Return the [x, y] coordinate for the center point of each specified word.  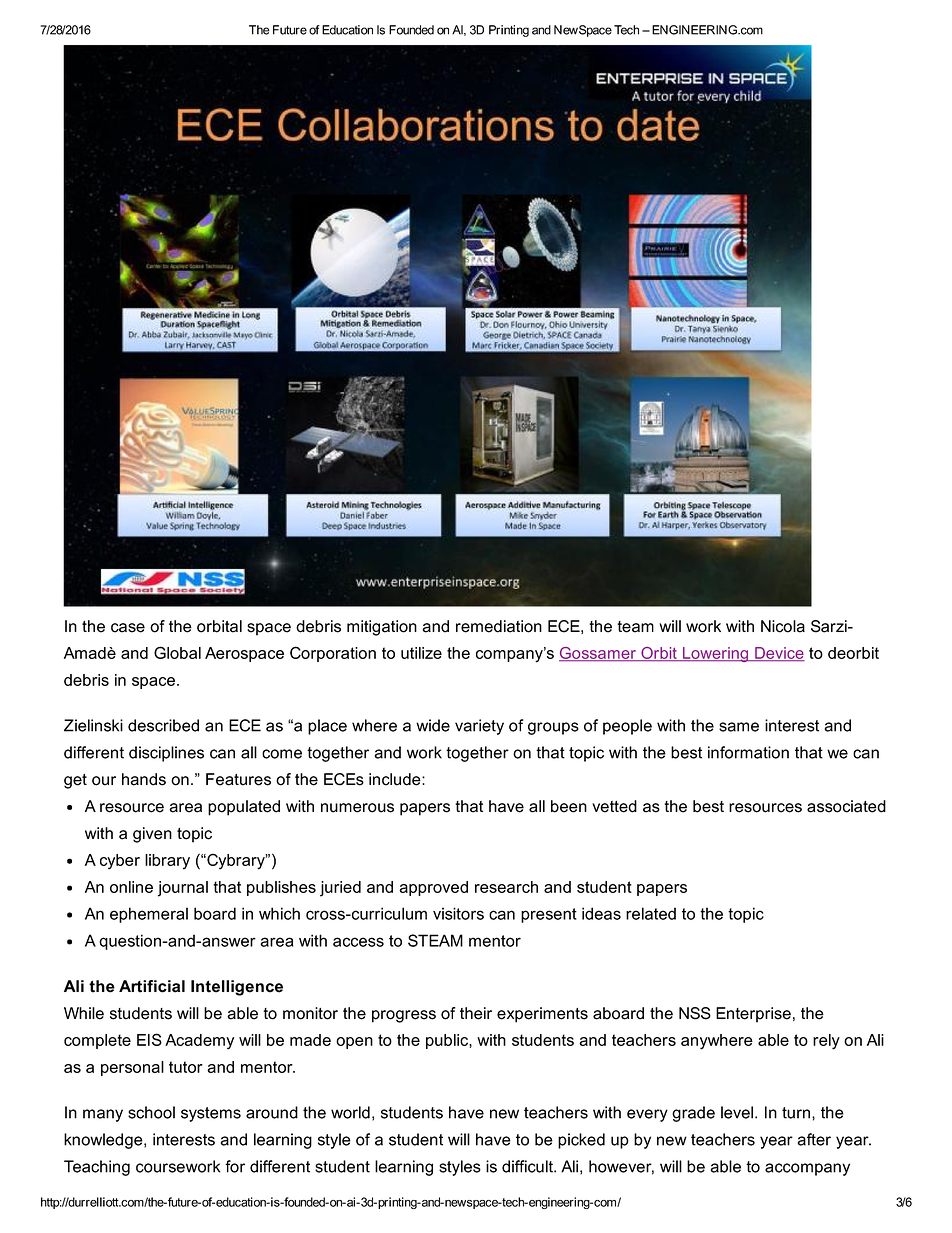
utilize [421, 653]
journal [183, 889]
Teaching [97, 1168]
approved [433, 888]
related [651, 913]
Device [779, 654]
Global [177, 652]
